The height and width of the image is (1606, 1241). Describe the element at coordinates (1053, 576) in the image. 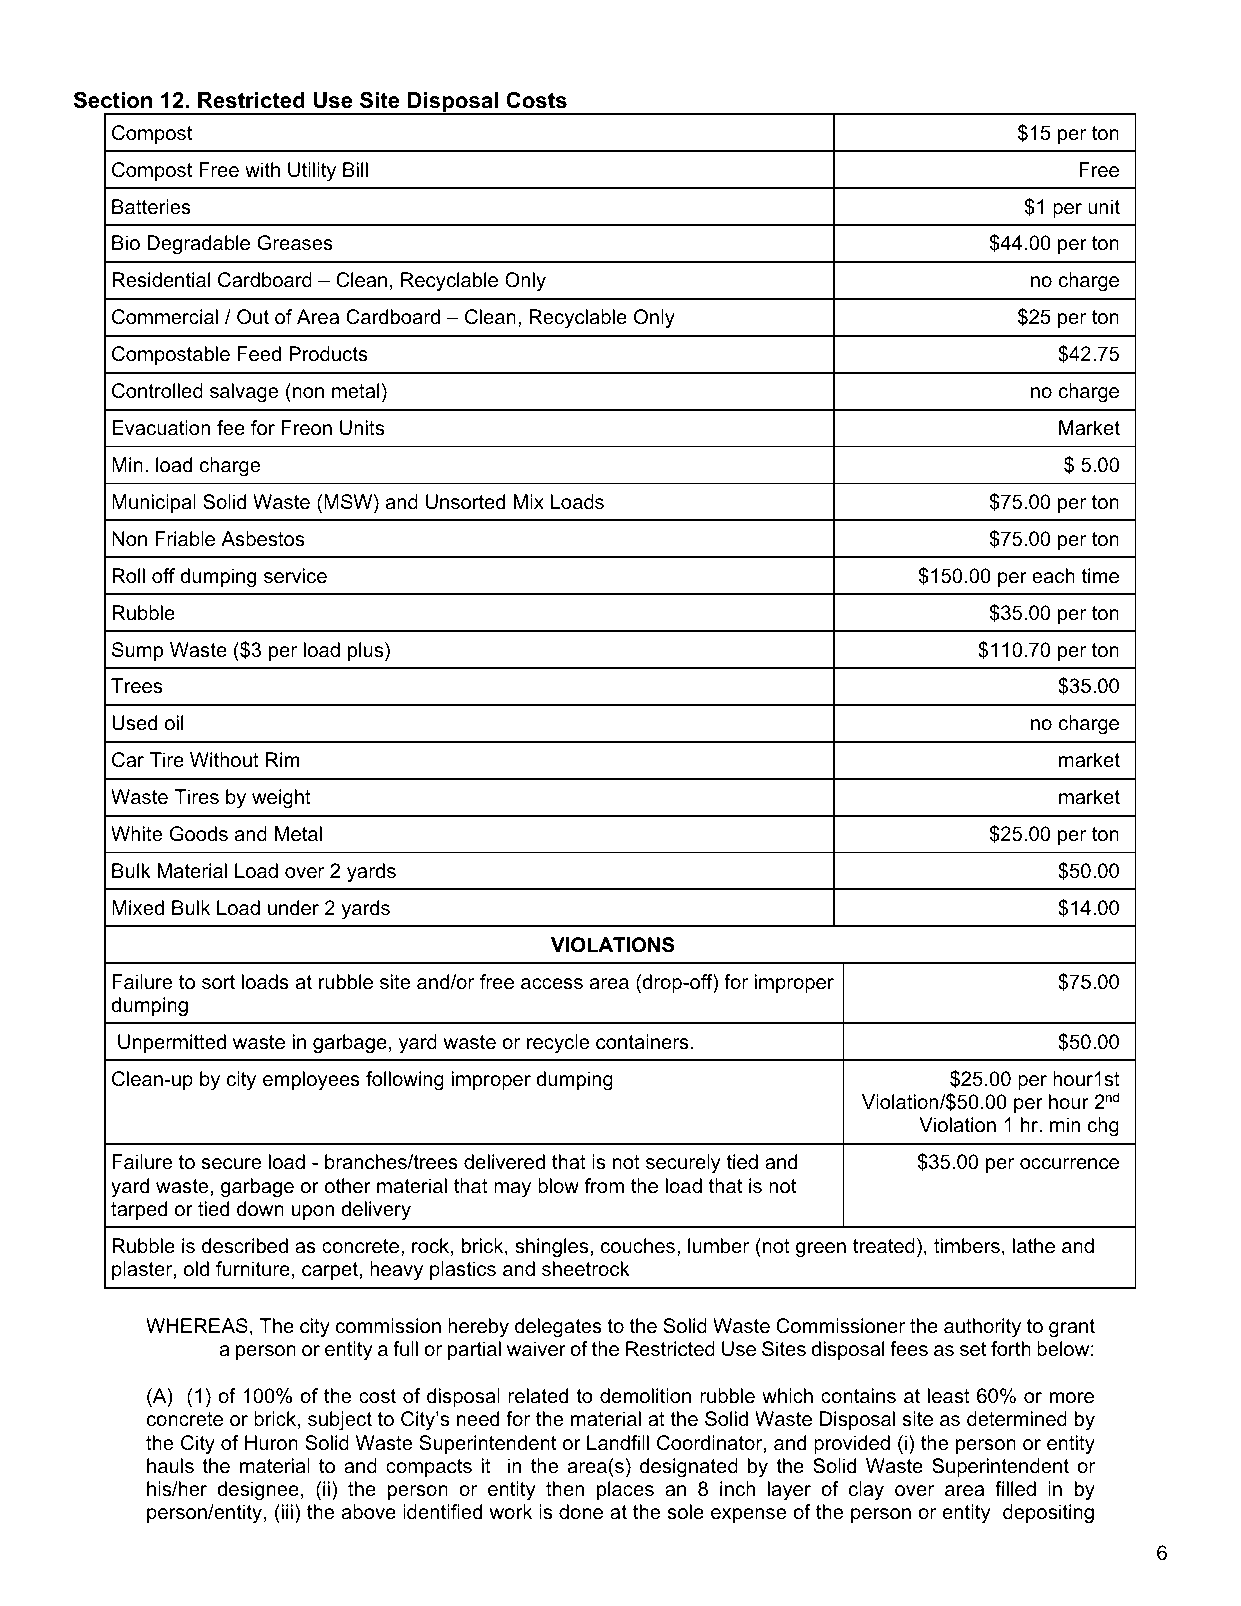

I see `each` at that location.
